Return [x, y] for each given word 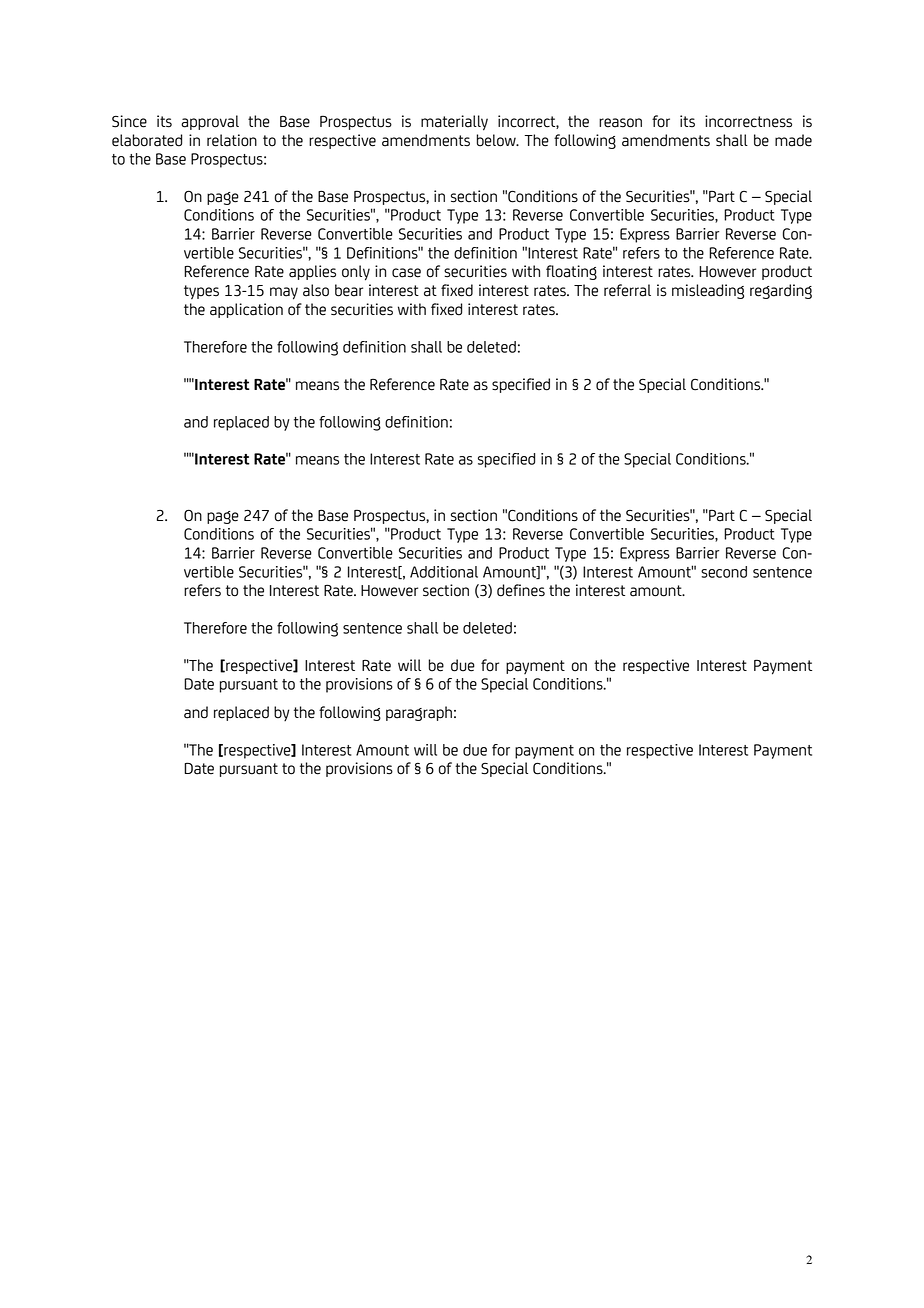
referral [627, 290]
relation [232, 140]
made [793, 140]
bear [349, 290]
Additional [444, 572]
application [246, 310]
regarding [781, 291]
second [724, 572]
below [497, 140]
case [406, 273]
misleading [708, 291]
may [284, 293]
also [316, 290]
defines [521, 590]
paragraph [419, 713]
